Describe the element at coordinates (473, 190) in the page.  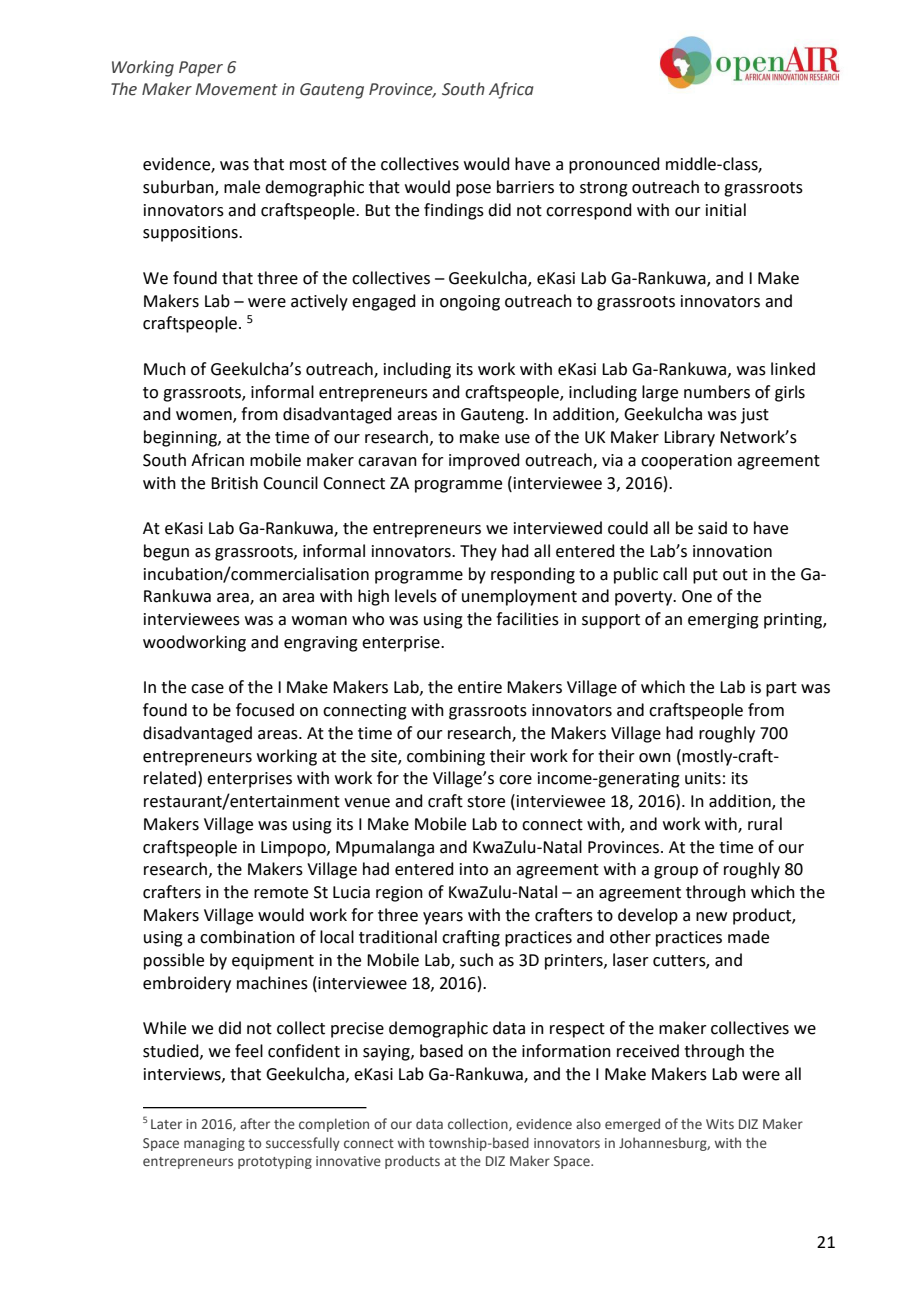
I see `pose` at that location.
